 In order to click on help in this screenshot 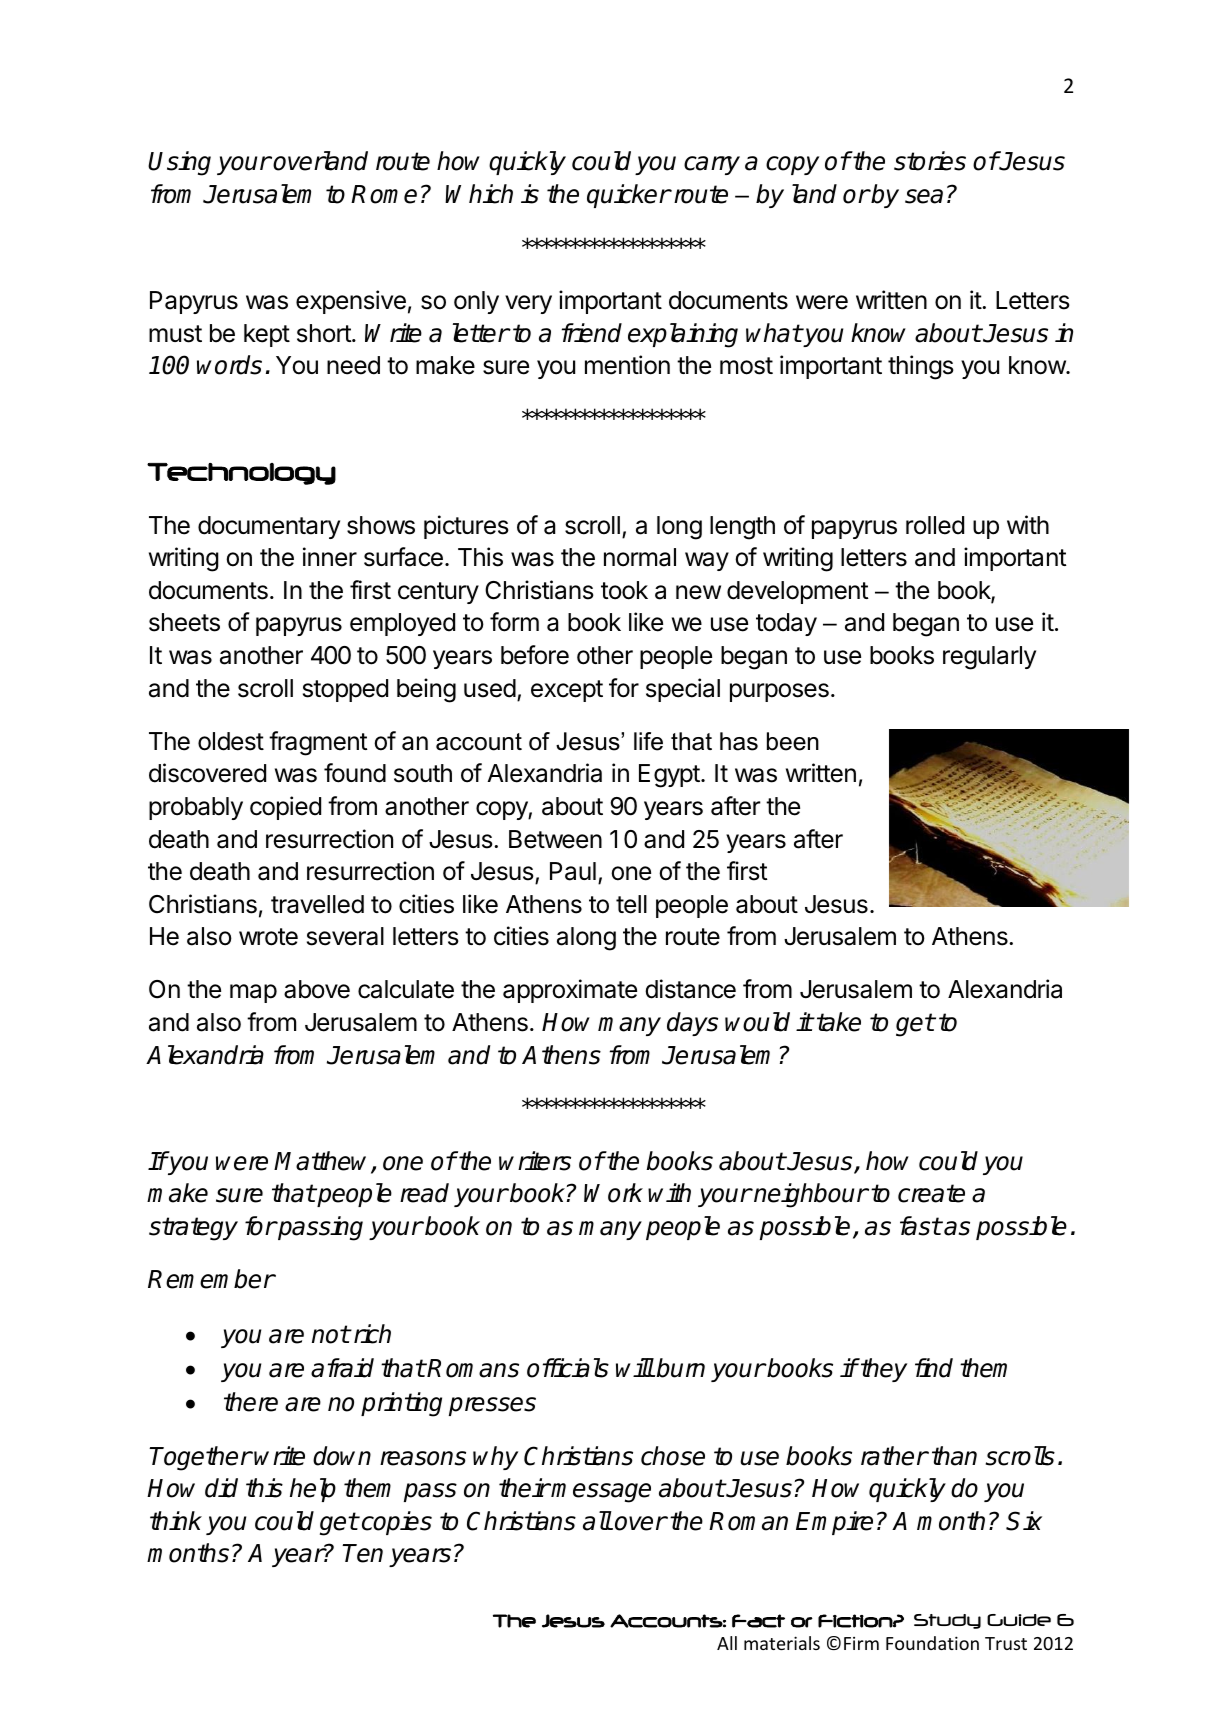, I will do `click(313, 1490)`.
